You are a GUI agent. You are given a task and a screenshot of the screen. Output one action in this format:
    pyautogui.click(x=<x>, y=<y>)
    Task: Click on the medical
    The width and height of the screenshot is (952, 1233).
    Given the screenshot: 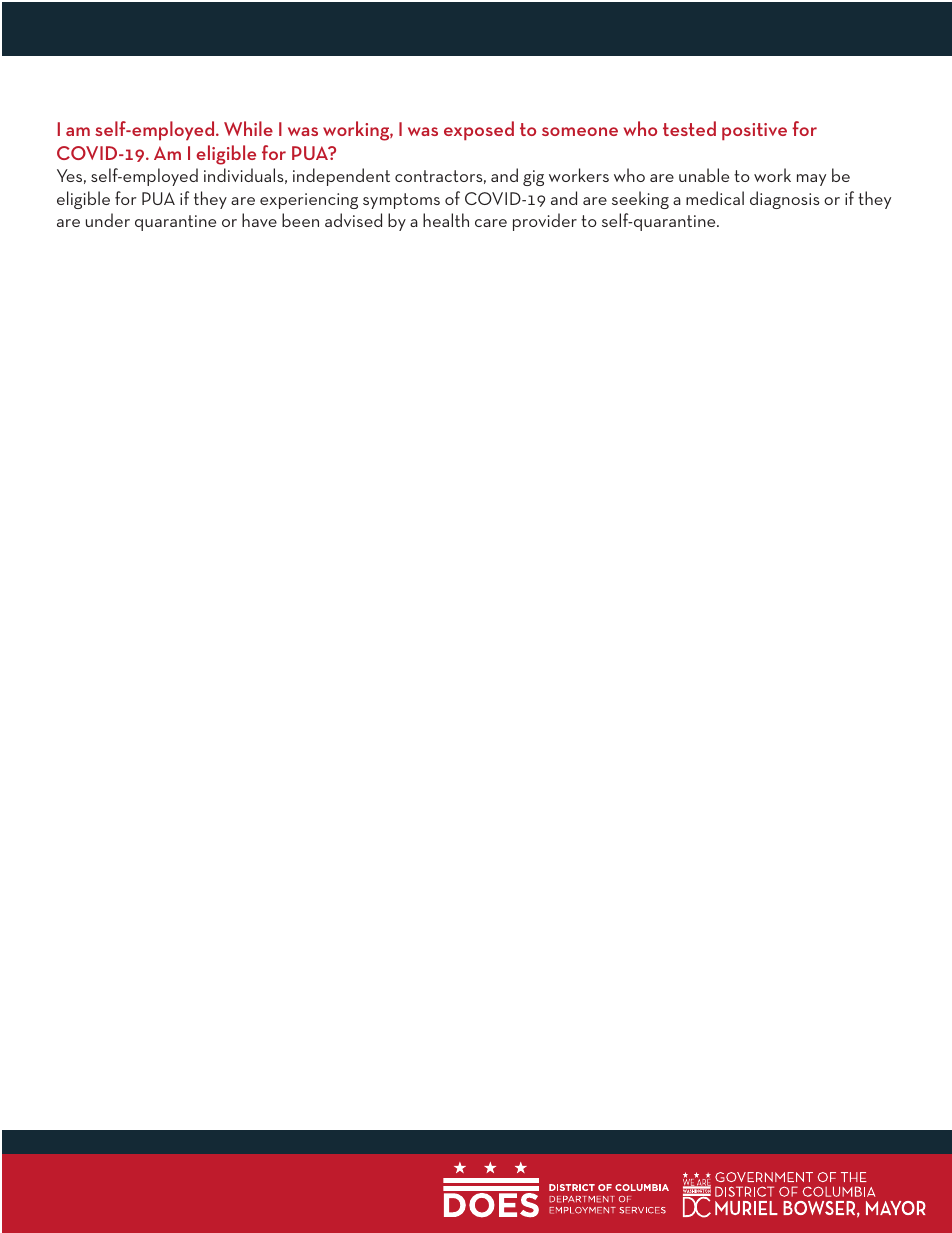 What is the action you would take?
    pyautogui.click(x=715, y=198)
